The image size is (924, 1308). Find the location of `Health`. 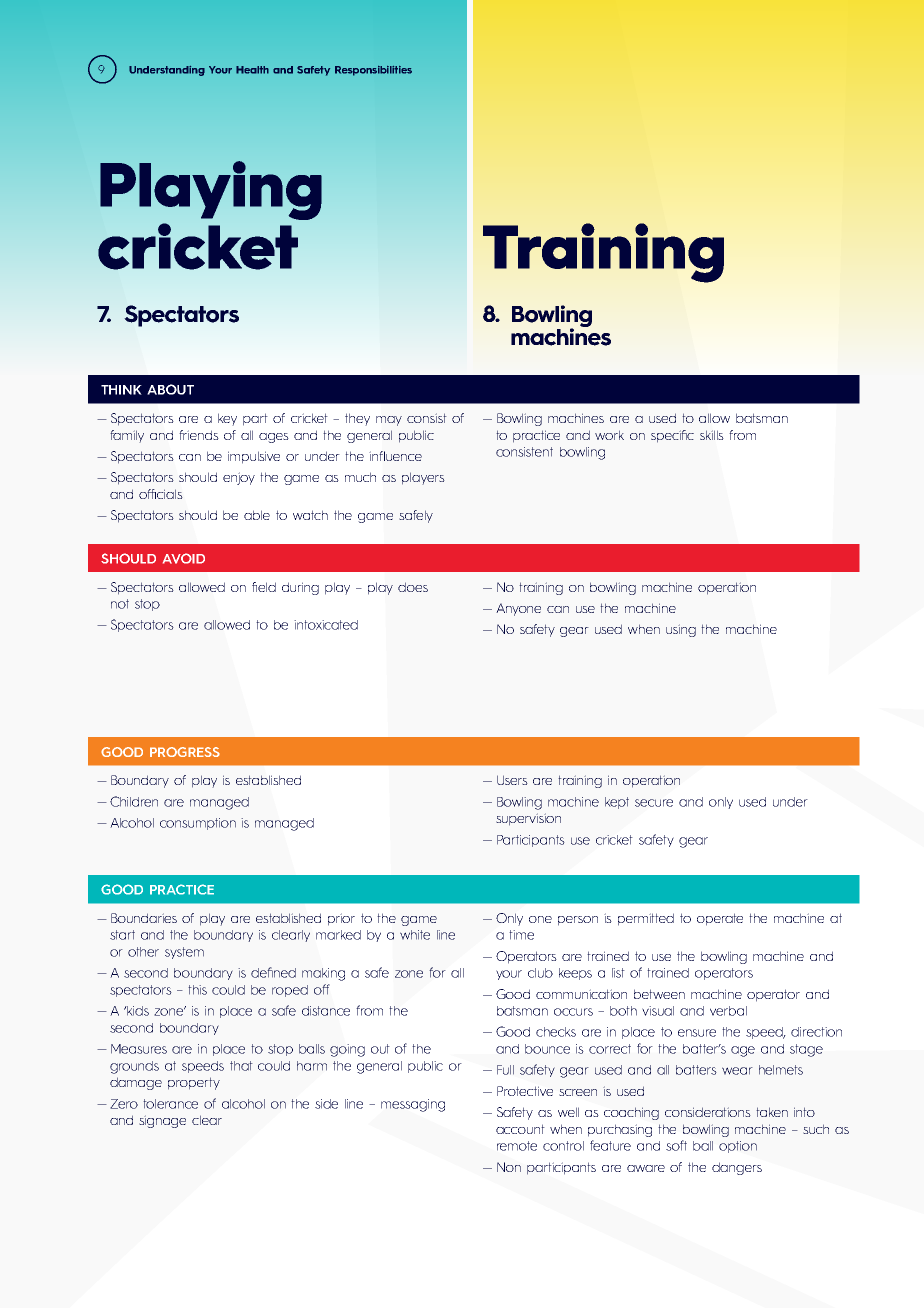

Health is located at coordinates (252, 70).
